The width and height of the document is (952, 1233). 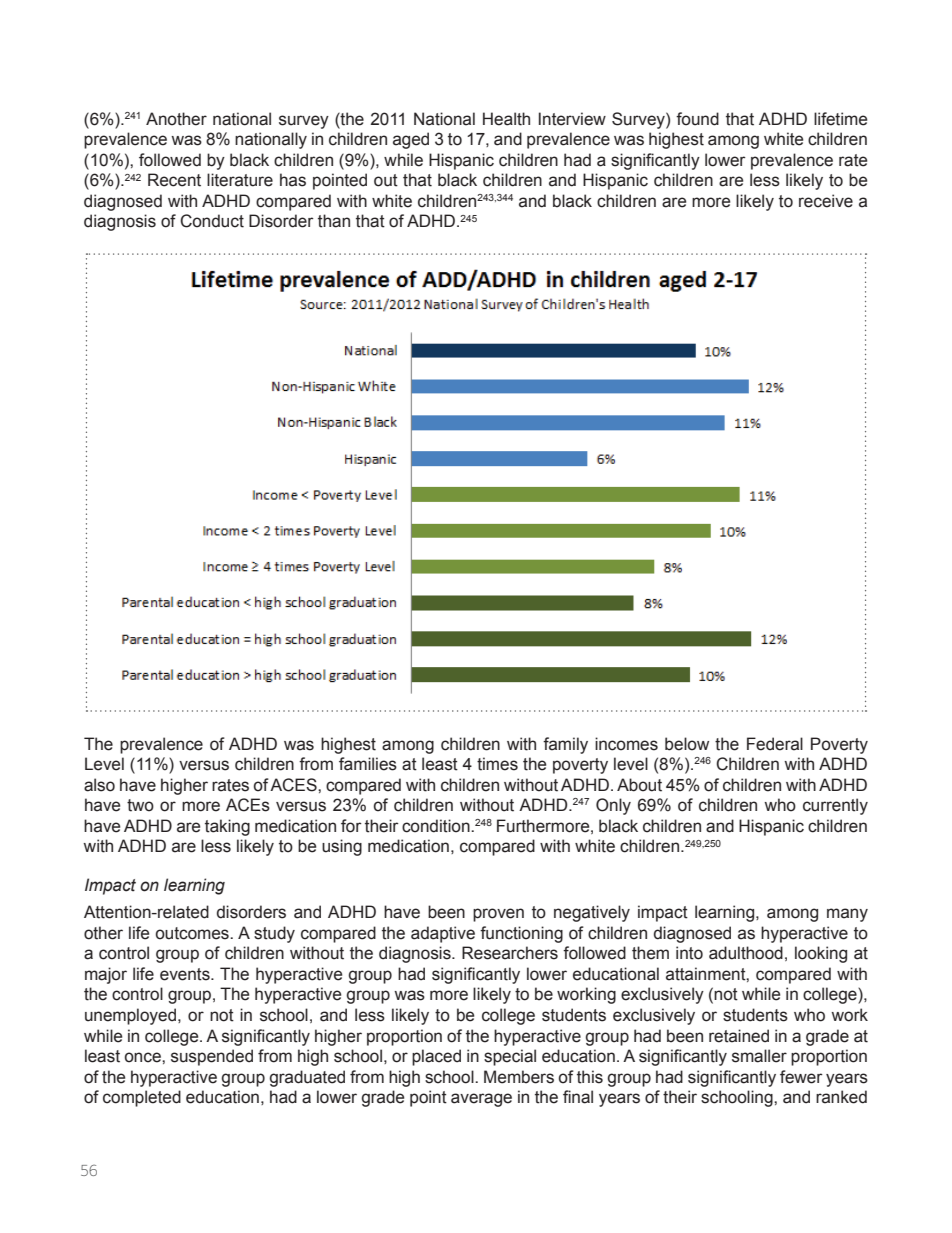 What do you see at coordinates (140, 805) in the document?
I see `two` at bounding box center [140, 805].
